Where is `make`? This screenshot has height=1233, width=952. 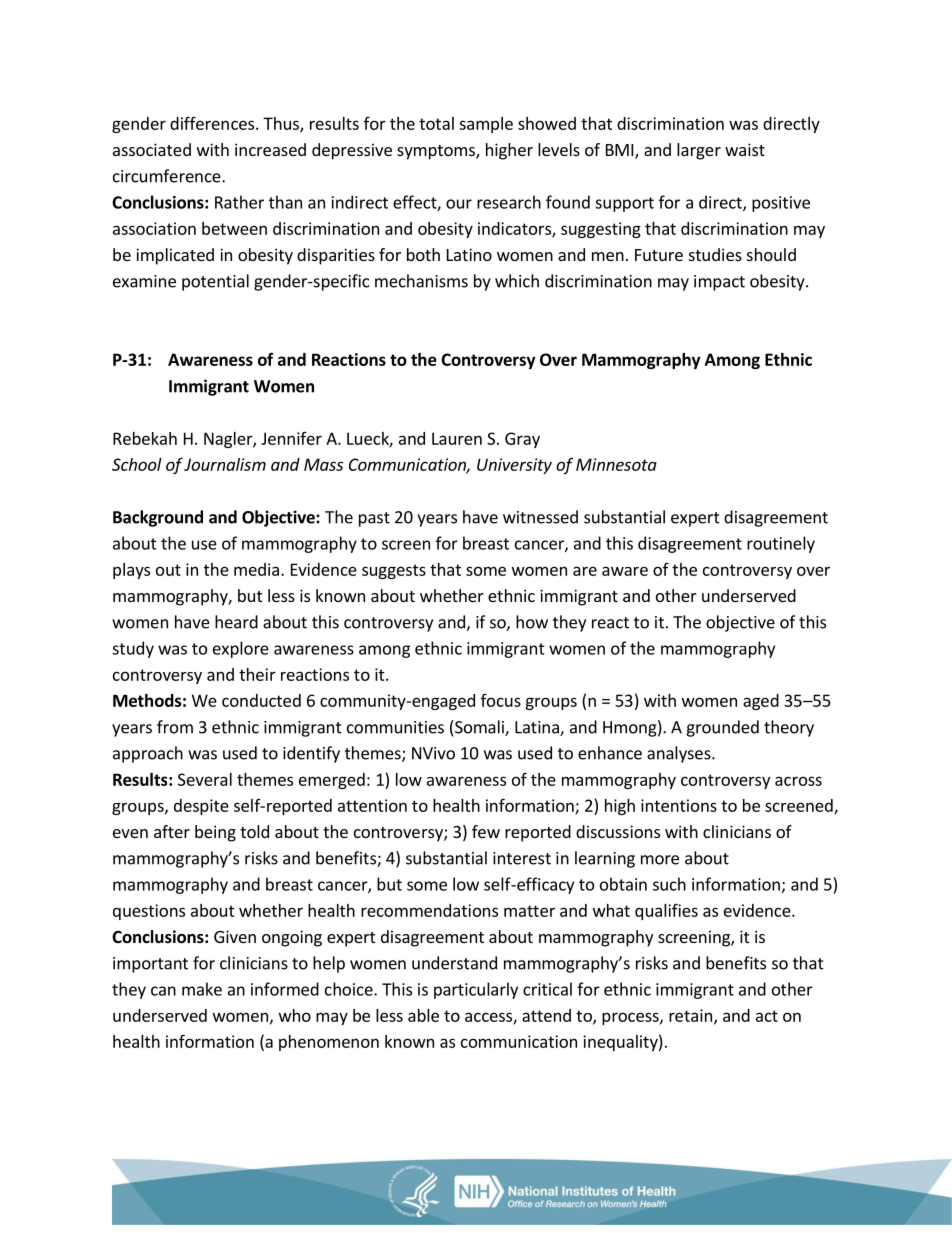 make is located at coordinates (202, 989).
